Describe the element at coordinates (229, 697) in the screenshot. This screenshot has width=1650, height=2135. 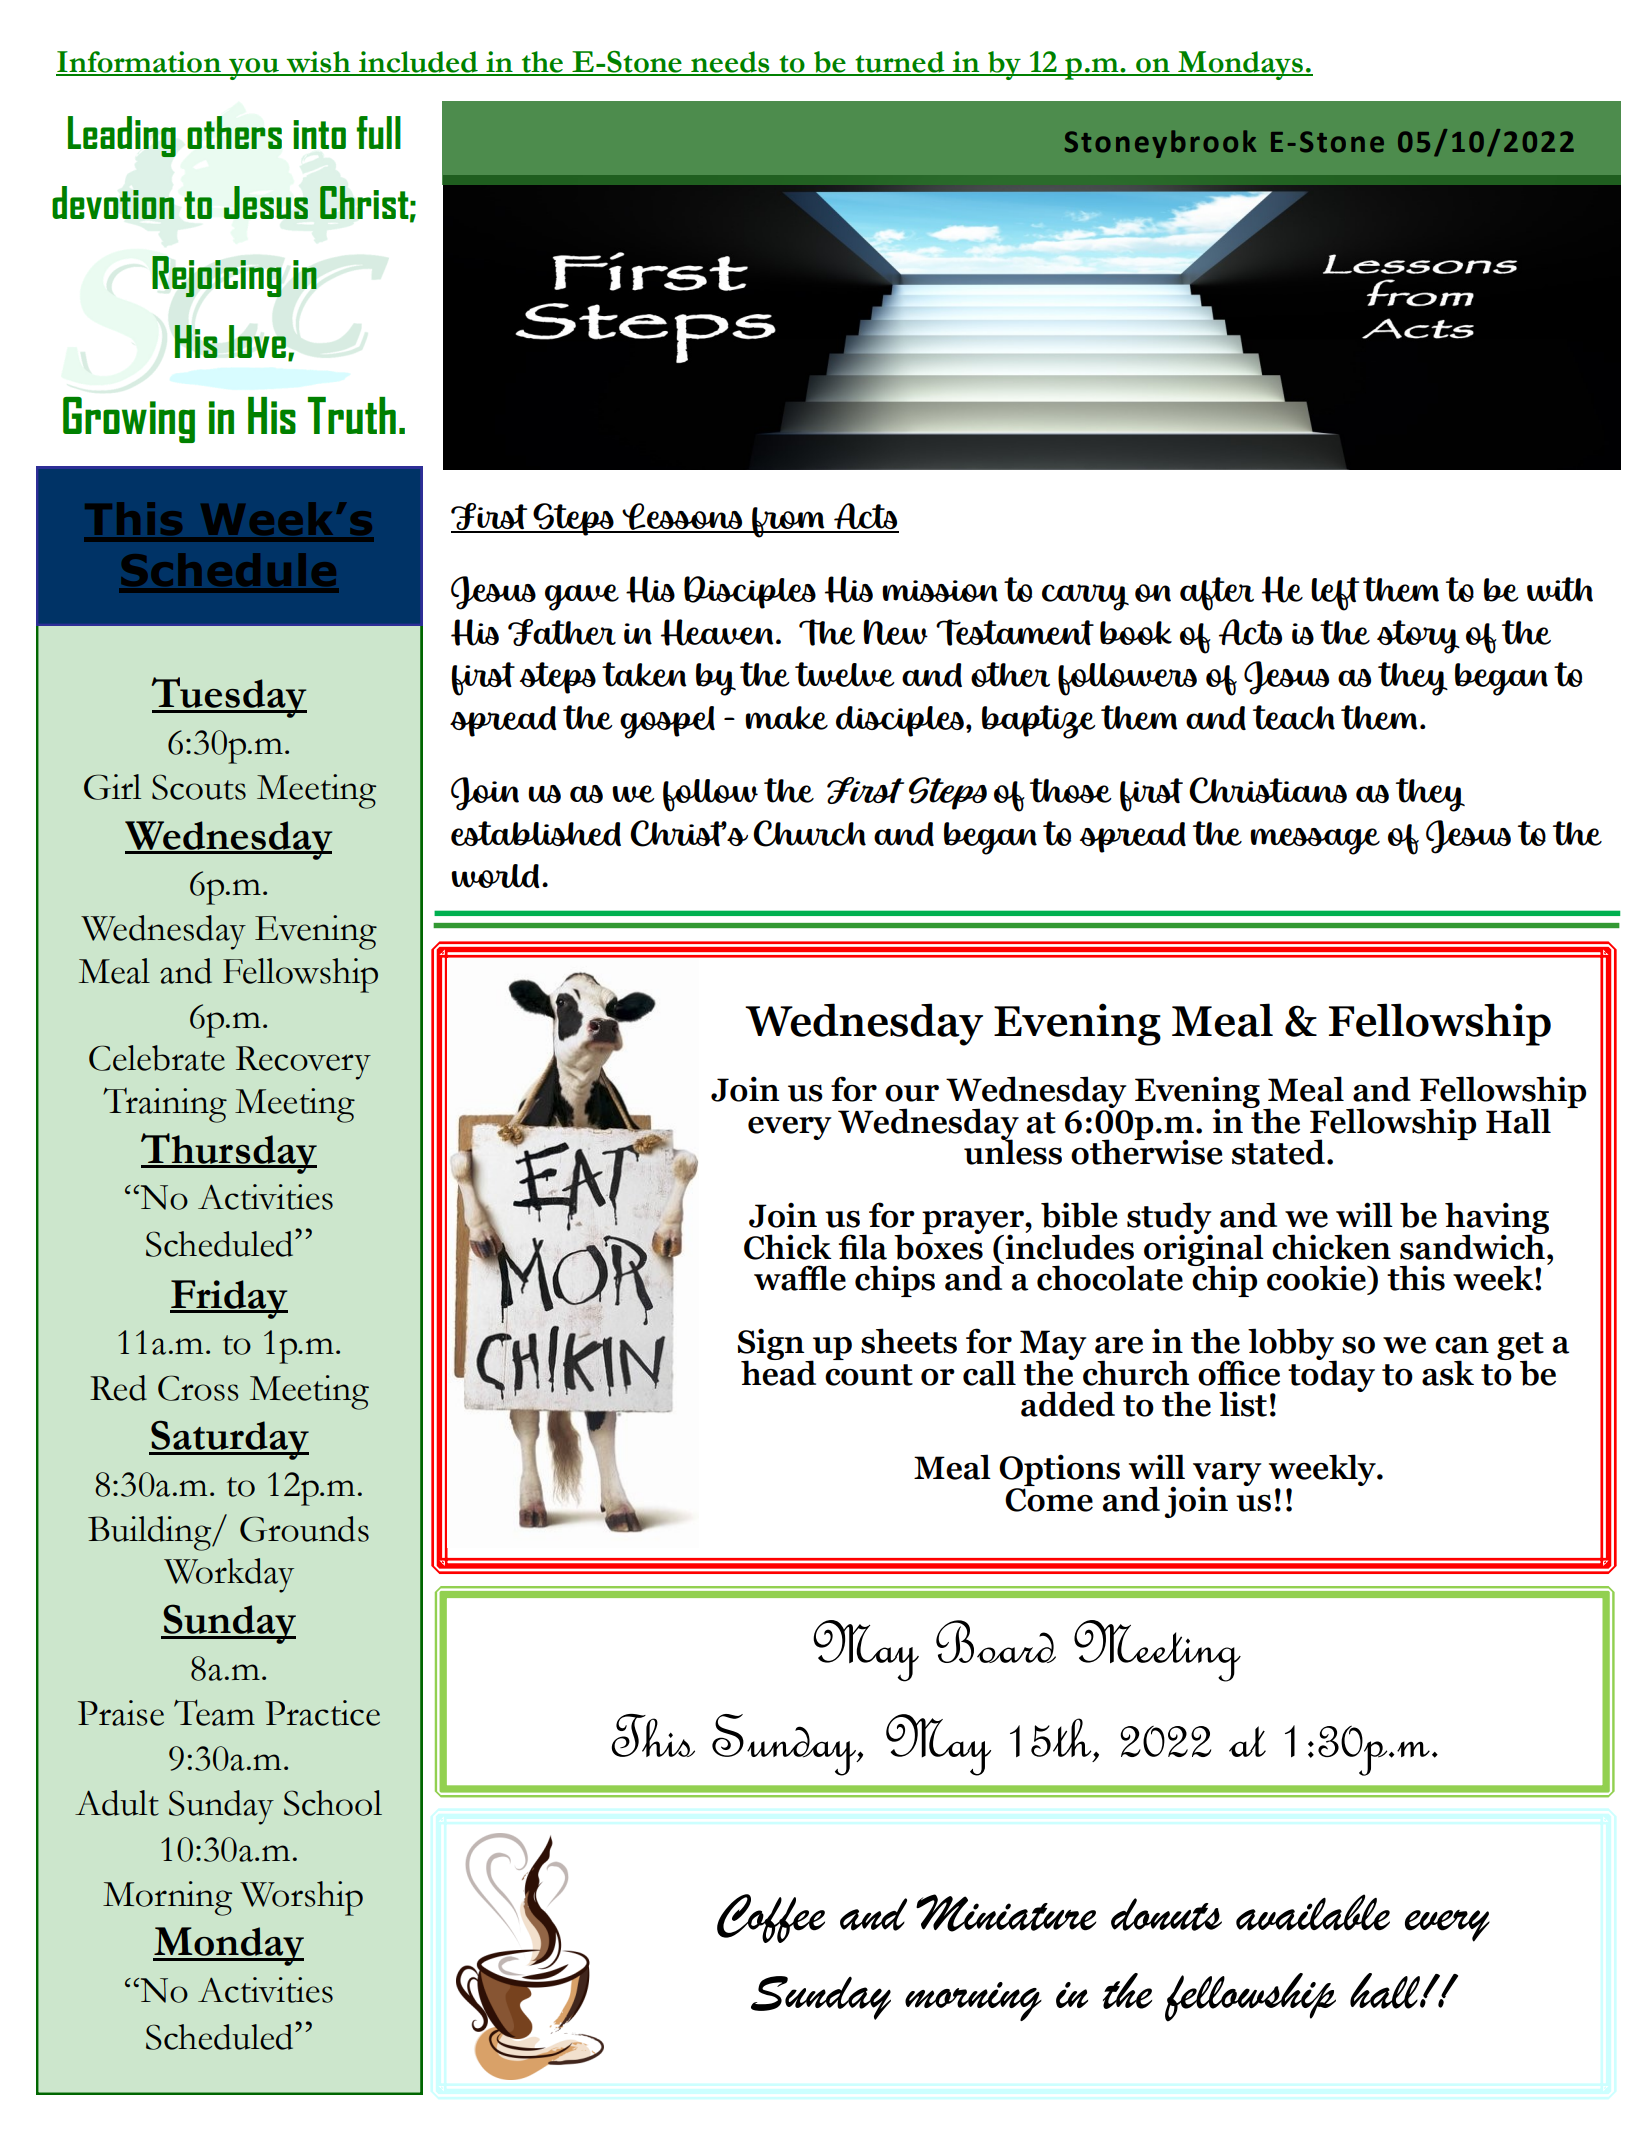
I see `Tuesday` at that location.
